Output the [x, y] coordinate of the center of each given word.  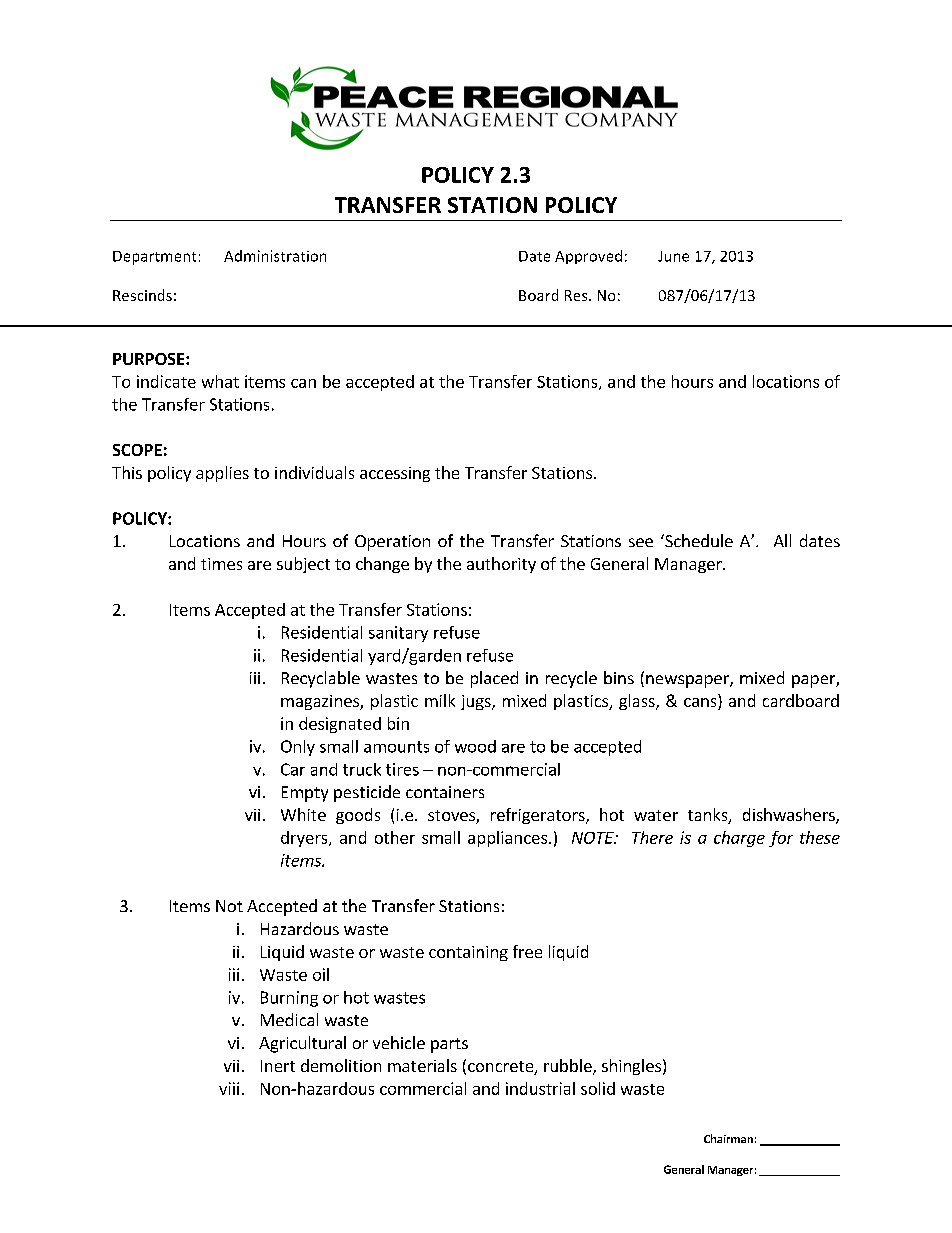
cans [701, 704]
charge [739, 839]
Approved [588, 257]
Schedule [698, 540]
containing [468, 953]
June [673, 256]
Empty [305, 794]
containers [445, 792]
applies [222, 474]
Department [154, 258]
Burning [289, 999]
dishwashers [790, 816]
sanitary [398, 634]
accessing [395, 474]
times [221, 564]
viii [229, 1088]
